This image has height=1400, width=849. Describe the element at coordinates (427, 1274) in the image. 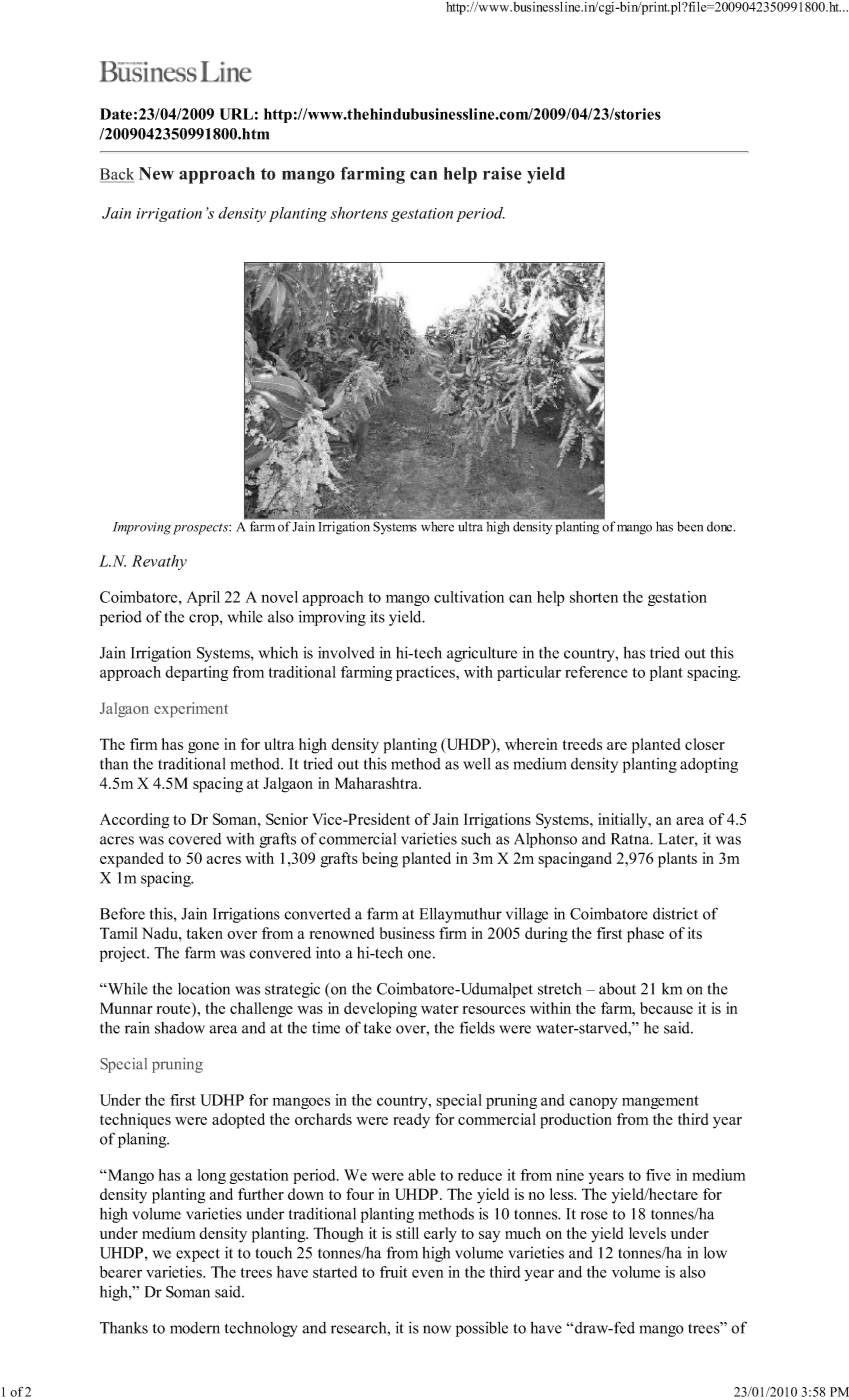

I see `even` at that location.
